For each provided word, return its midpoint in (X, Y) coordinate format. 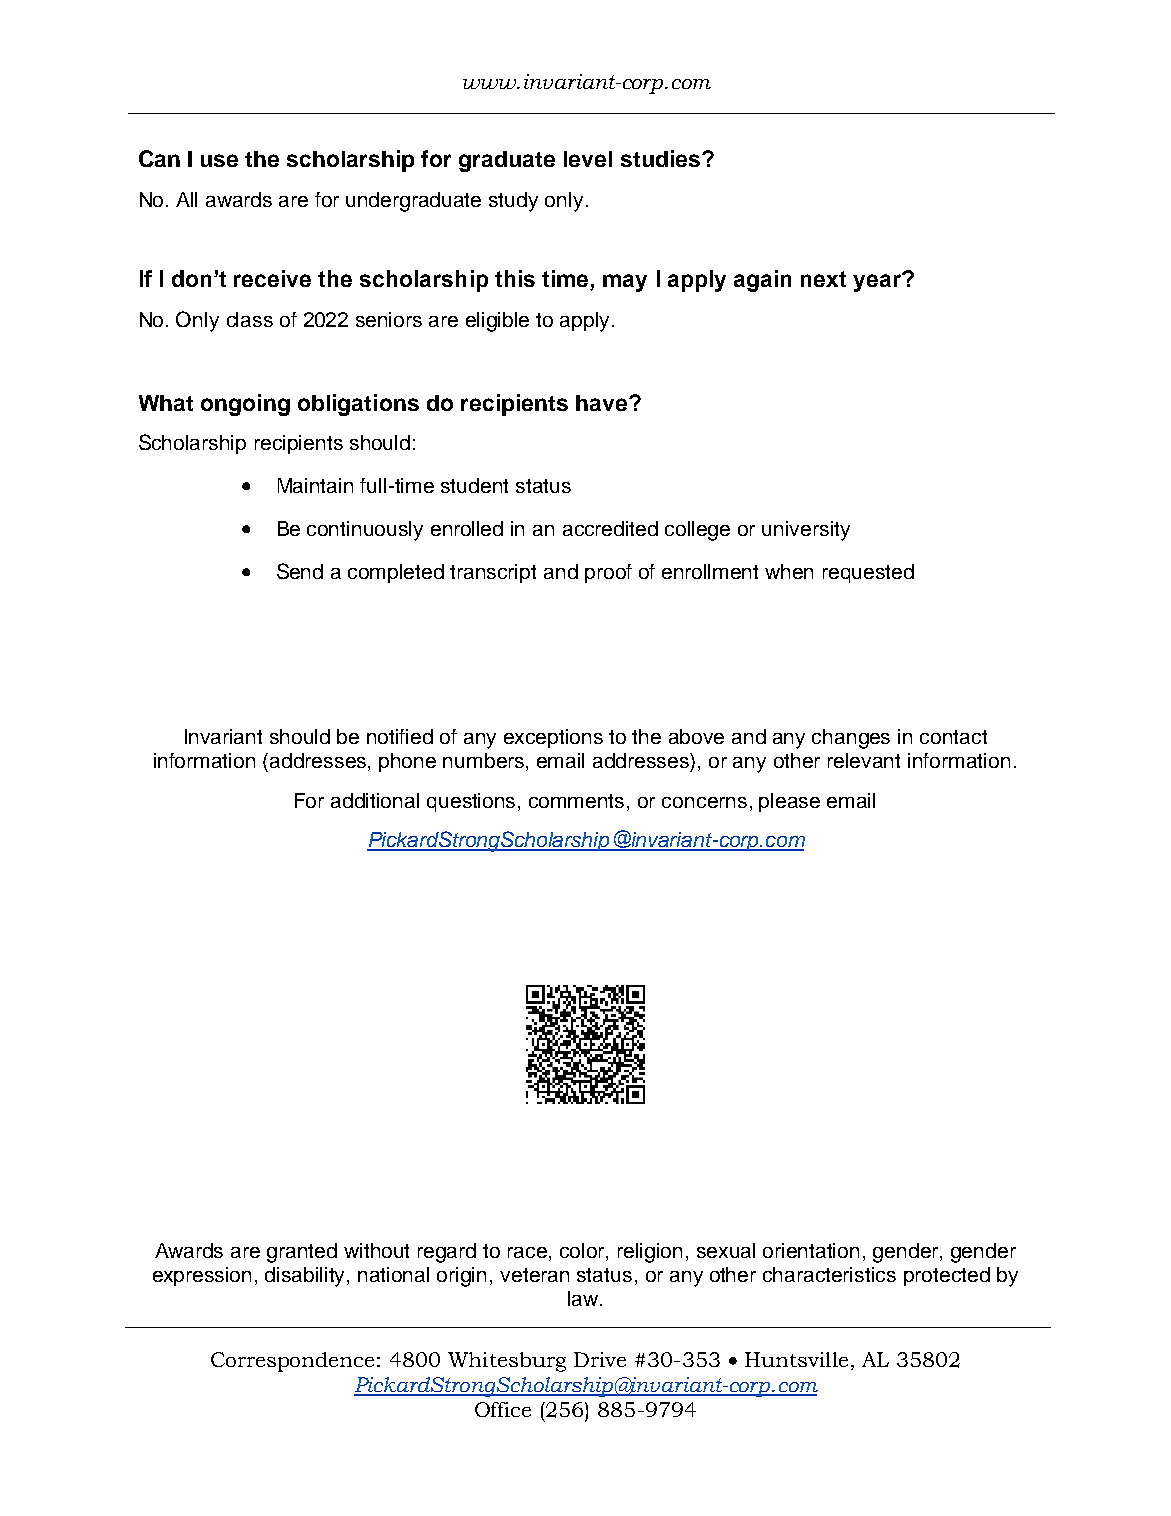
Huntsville (796, 1359)
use (219, 160)
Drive (600, 1359)
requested (868, 573)
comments (578, 801)
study (513, 202)
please (789, 802)
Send (300, 571)
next (823, 279)
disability (306, 1277)
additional (375, 800)
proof (608, 573)
